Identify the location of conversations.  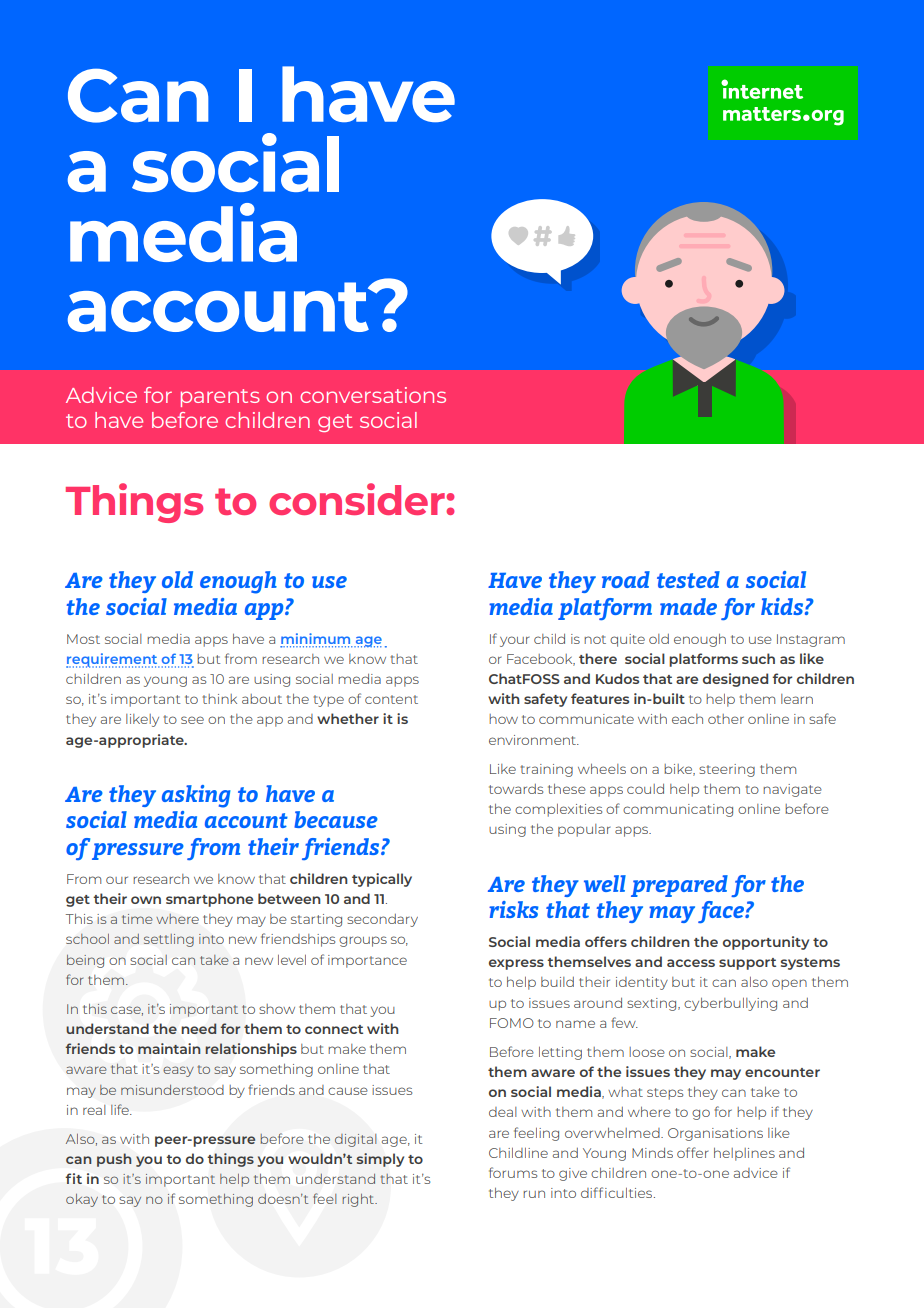
(373, 395).
